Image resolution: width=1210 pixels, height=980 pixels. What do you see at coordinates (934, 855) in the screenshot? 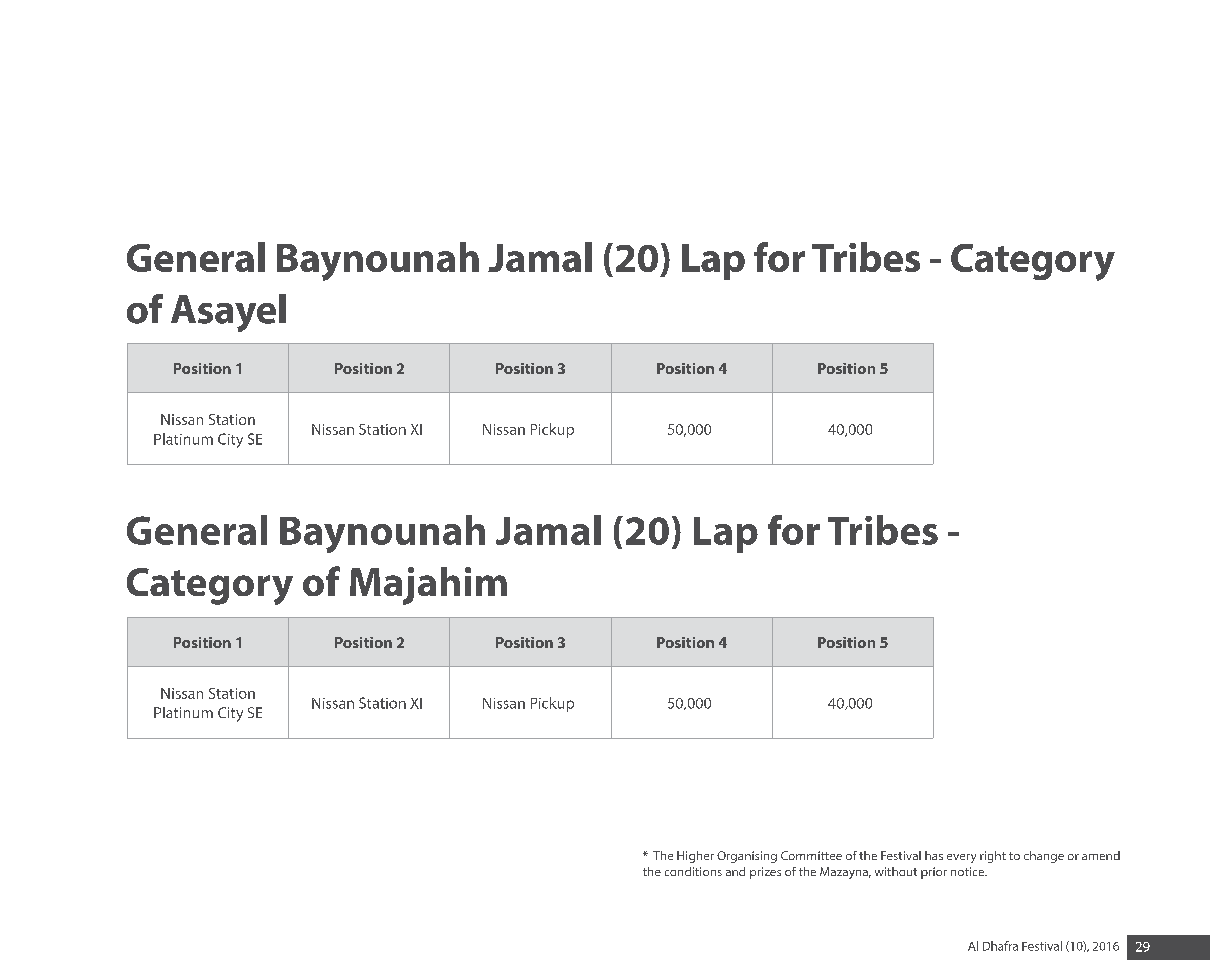
I see `has` at bounding box center [934, 855].
